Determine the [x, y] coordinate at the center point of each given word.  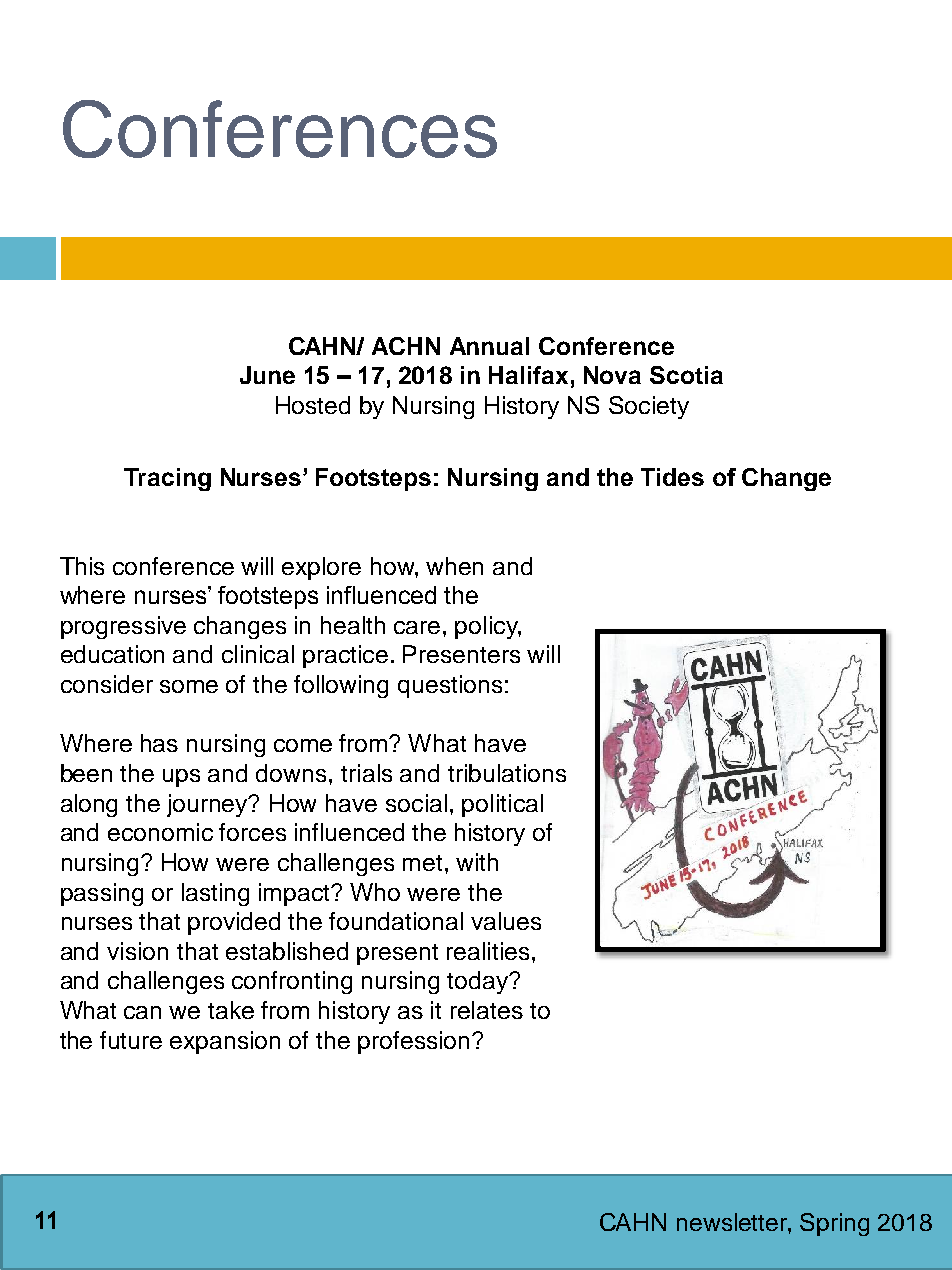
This [82, 566]
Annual [489, 346]
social [416, 803]
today [478, 982]
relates [487, 1010]
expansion [225, 1042]
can [142, 1012]
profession [413, 1042]
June [267, 375]
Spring [834, 1224]
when [454, 566]
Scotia [686, 375]
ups [181, 778]
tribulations [507, 773]
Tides [672, 477]
